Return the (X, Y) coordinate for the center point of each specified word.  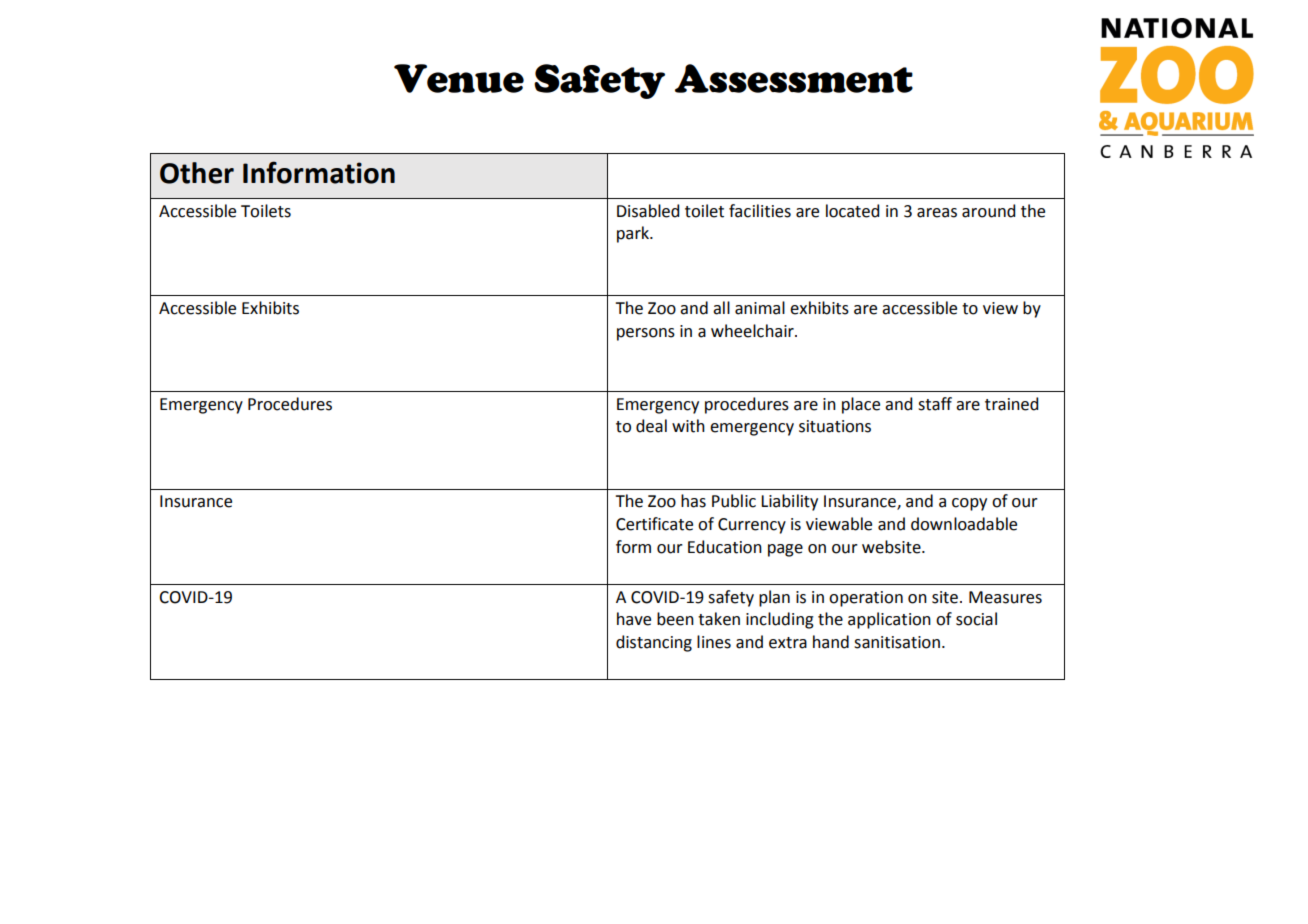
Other (197, 173)
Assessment (794, 78)
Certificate (654, 524)
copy (969, 504)
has (693, 501)
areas (937, 213)
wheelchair (753, 331)
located (852, 211)
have (634, 619)
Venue (459, 78)
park (634, 234)
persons (646, 334)
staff (935, 404)
